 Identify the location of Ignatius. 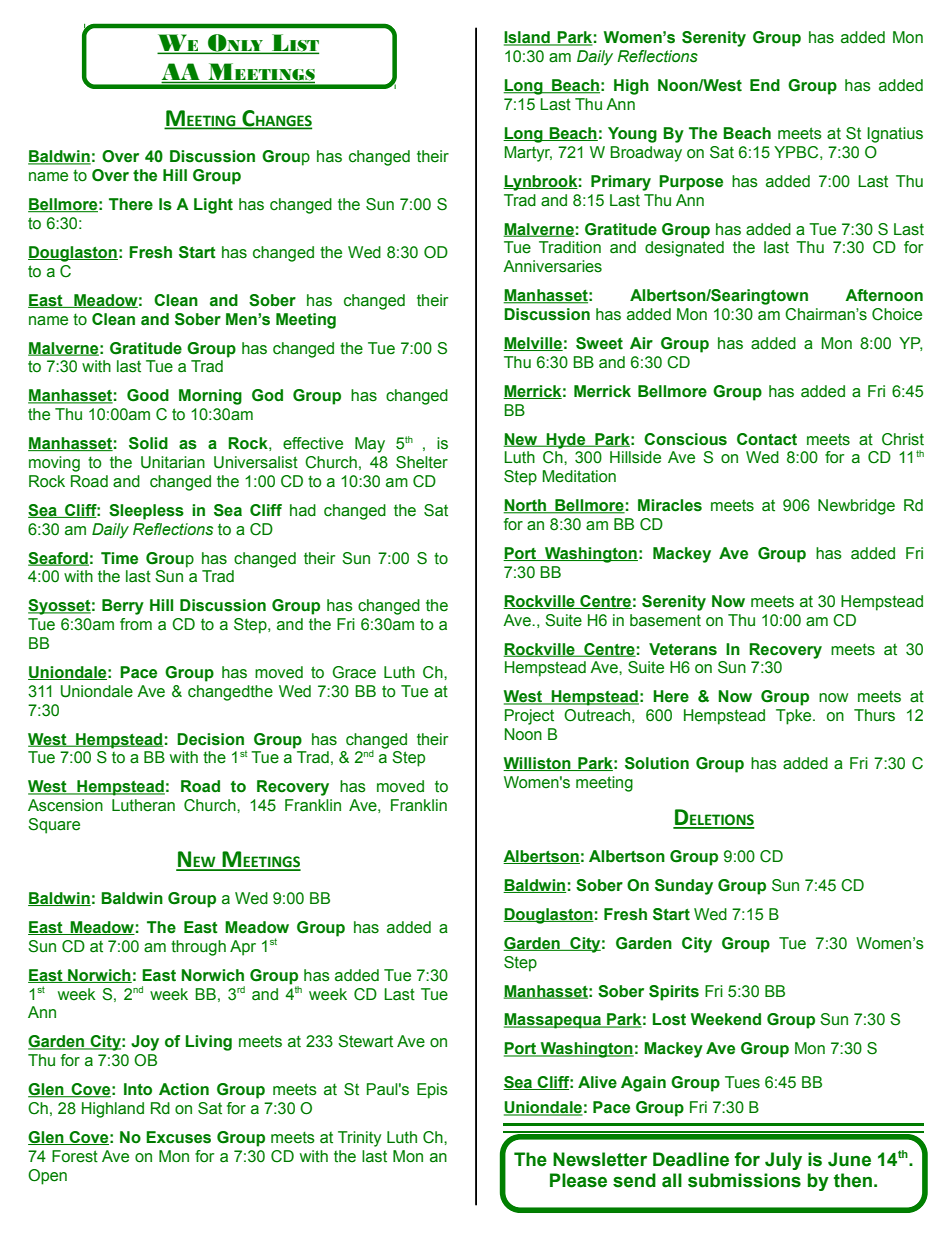
(895, 135).
